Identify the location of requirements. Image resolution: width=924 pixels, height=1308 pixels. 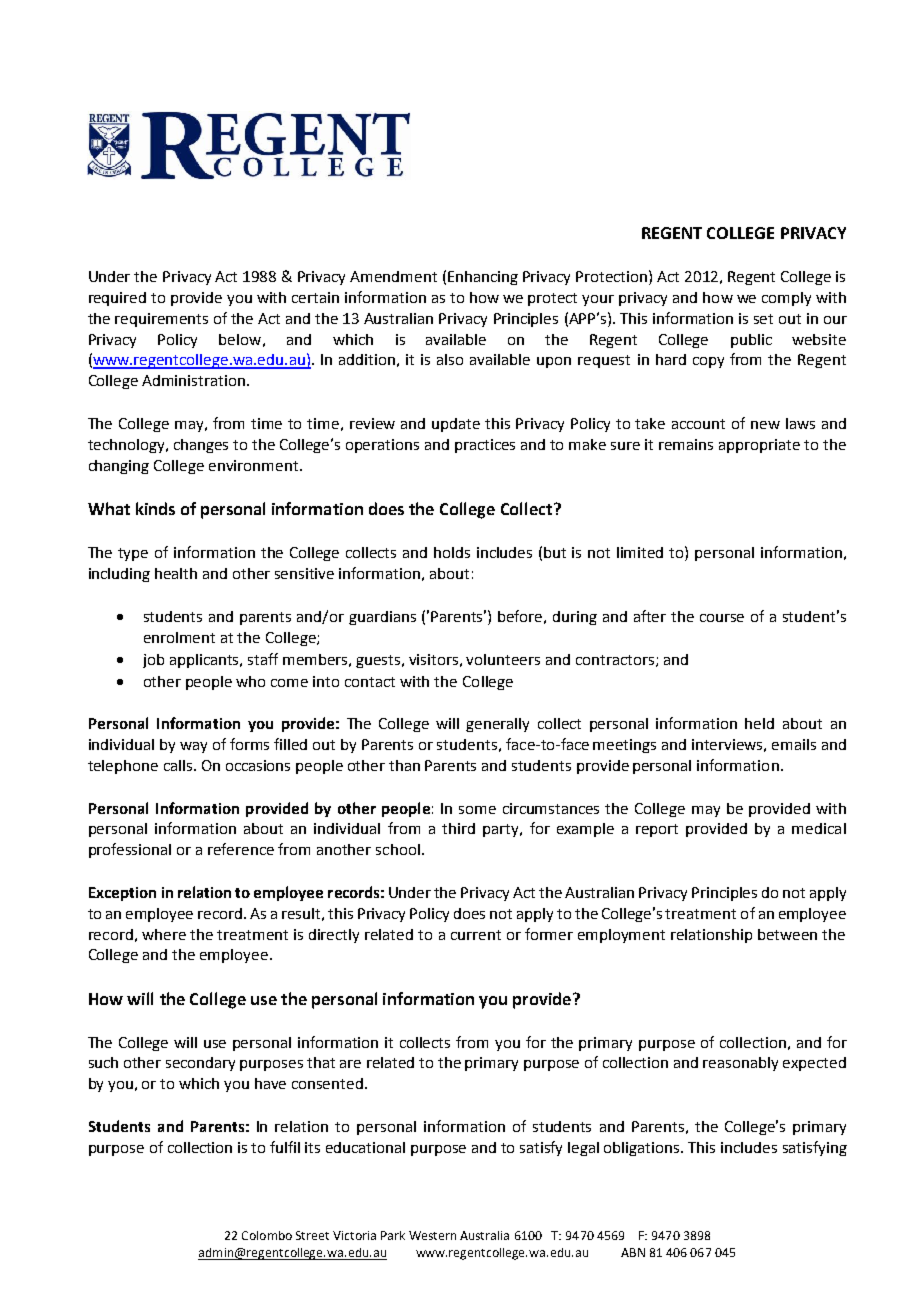
(161, 320).
